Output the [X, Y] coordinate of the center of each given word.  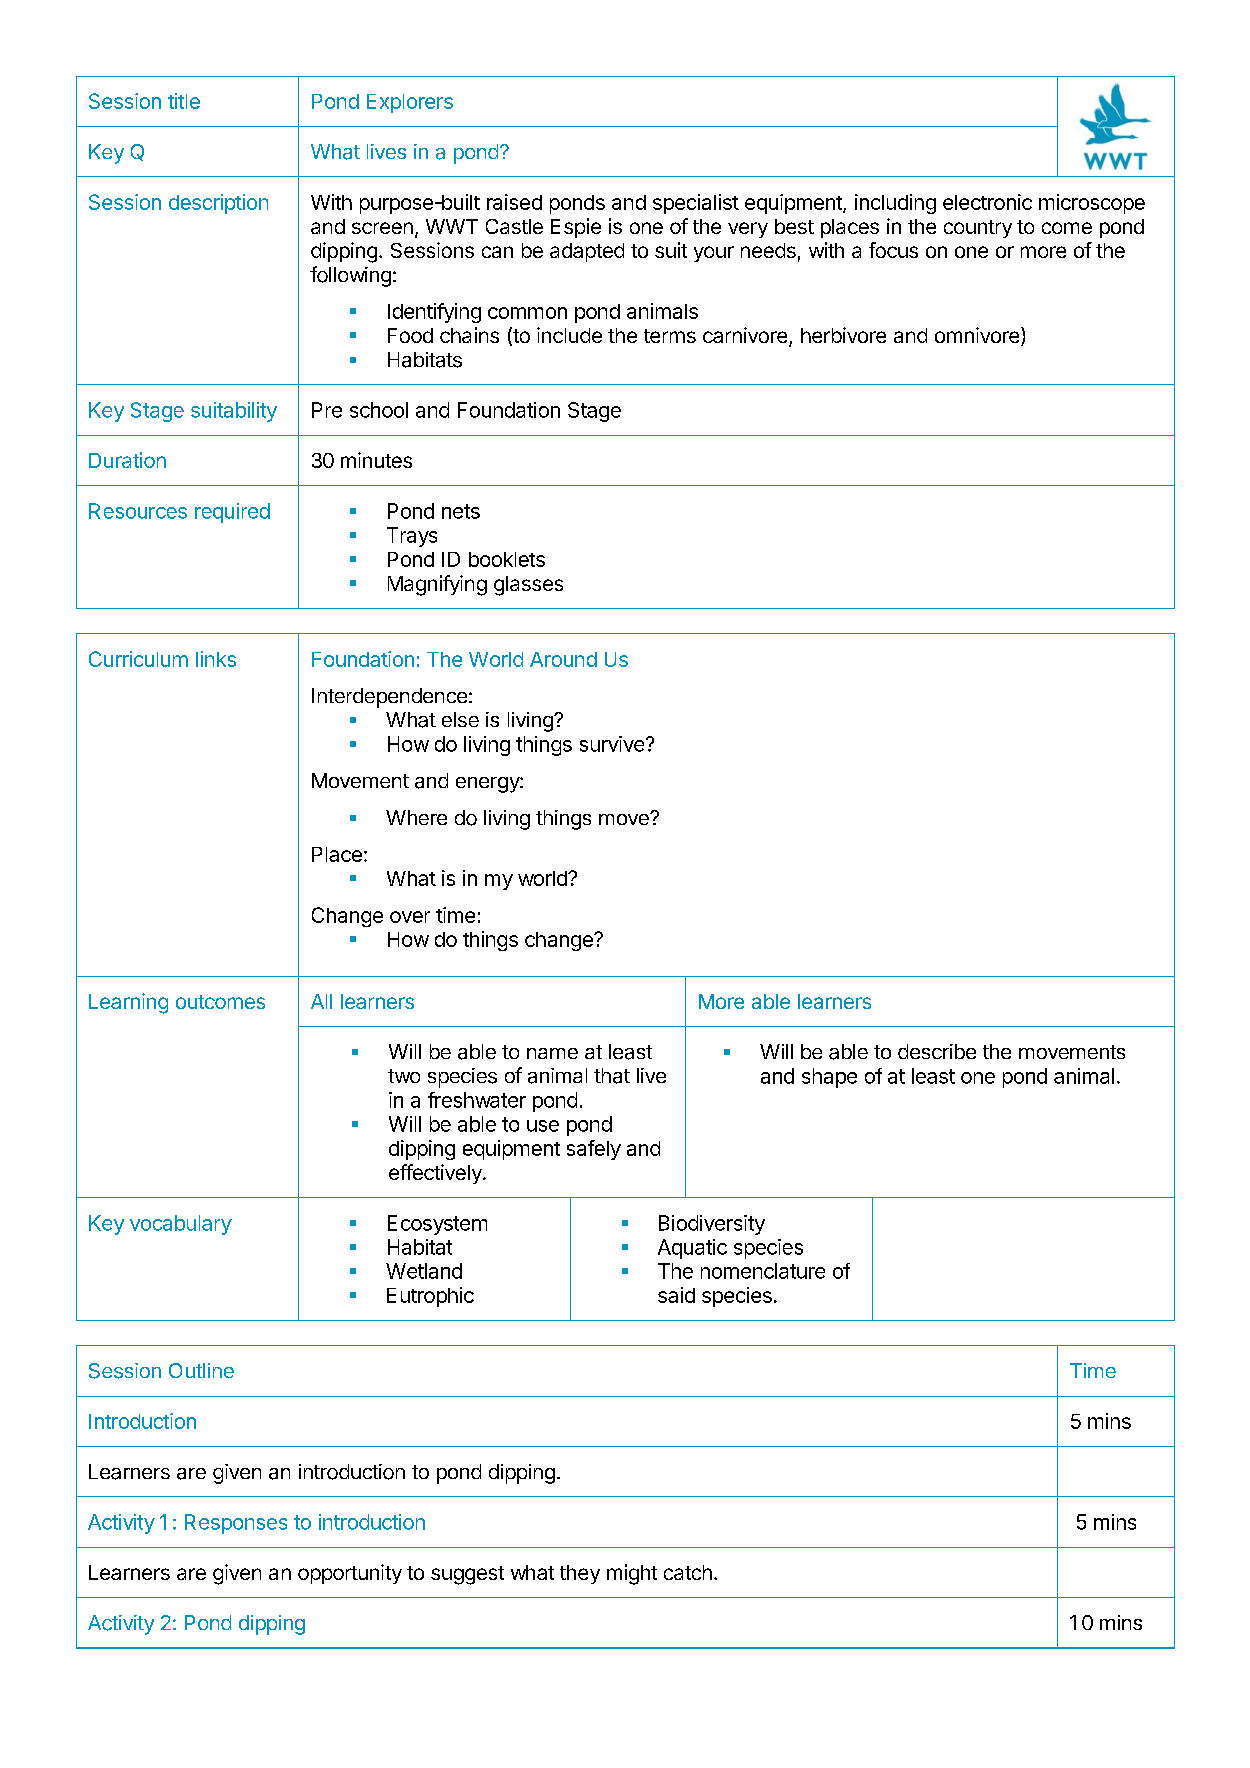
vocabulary [181, 1225]
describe [937, 1051]
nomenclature [763, 1271]
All [321, 1001]
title [184, 101]
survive [613, 744]
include [569, 335]
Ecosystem [437, 1225]
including [895, 204]
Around [563, 659]
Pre [327, 410]
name [552, 1053]
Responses [236, 1524]
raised [514, 202]
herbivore [843, 335]
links [216, 659]
